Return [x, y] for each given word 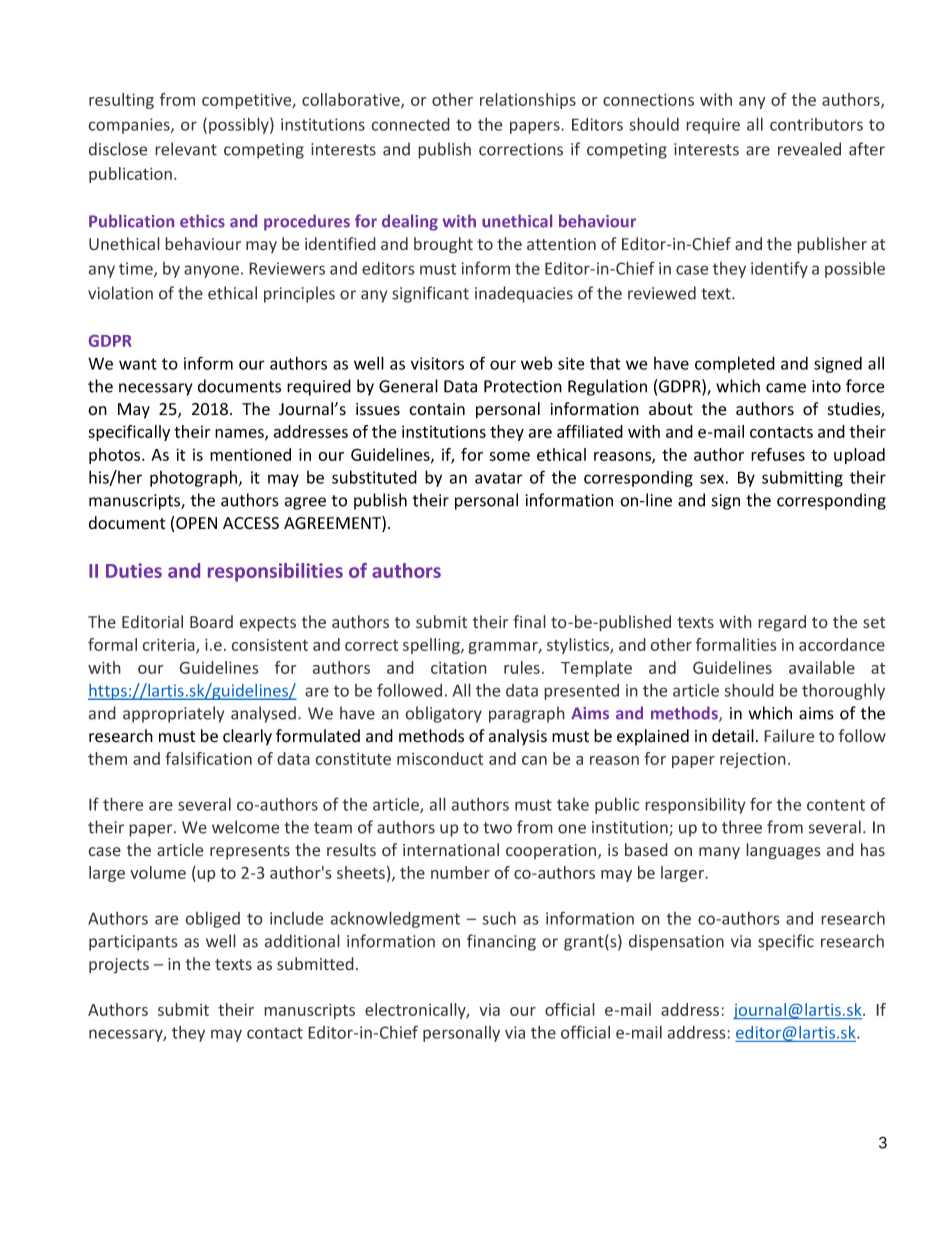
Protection [523, 386]
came [786, 388]
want [138, 364]
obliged [212, 919]
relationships [528, 101]
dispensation [676, 942]
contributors [816, 124]
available [822, 667]
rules [522, 667]
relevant [186, 149]
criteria [169, 645]
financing [501, 942]
